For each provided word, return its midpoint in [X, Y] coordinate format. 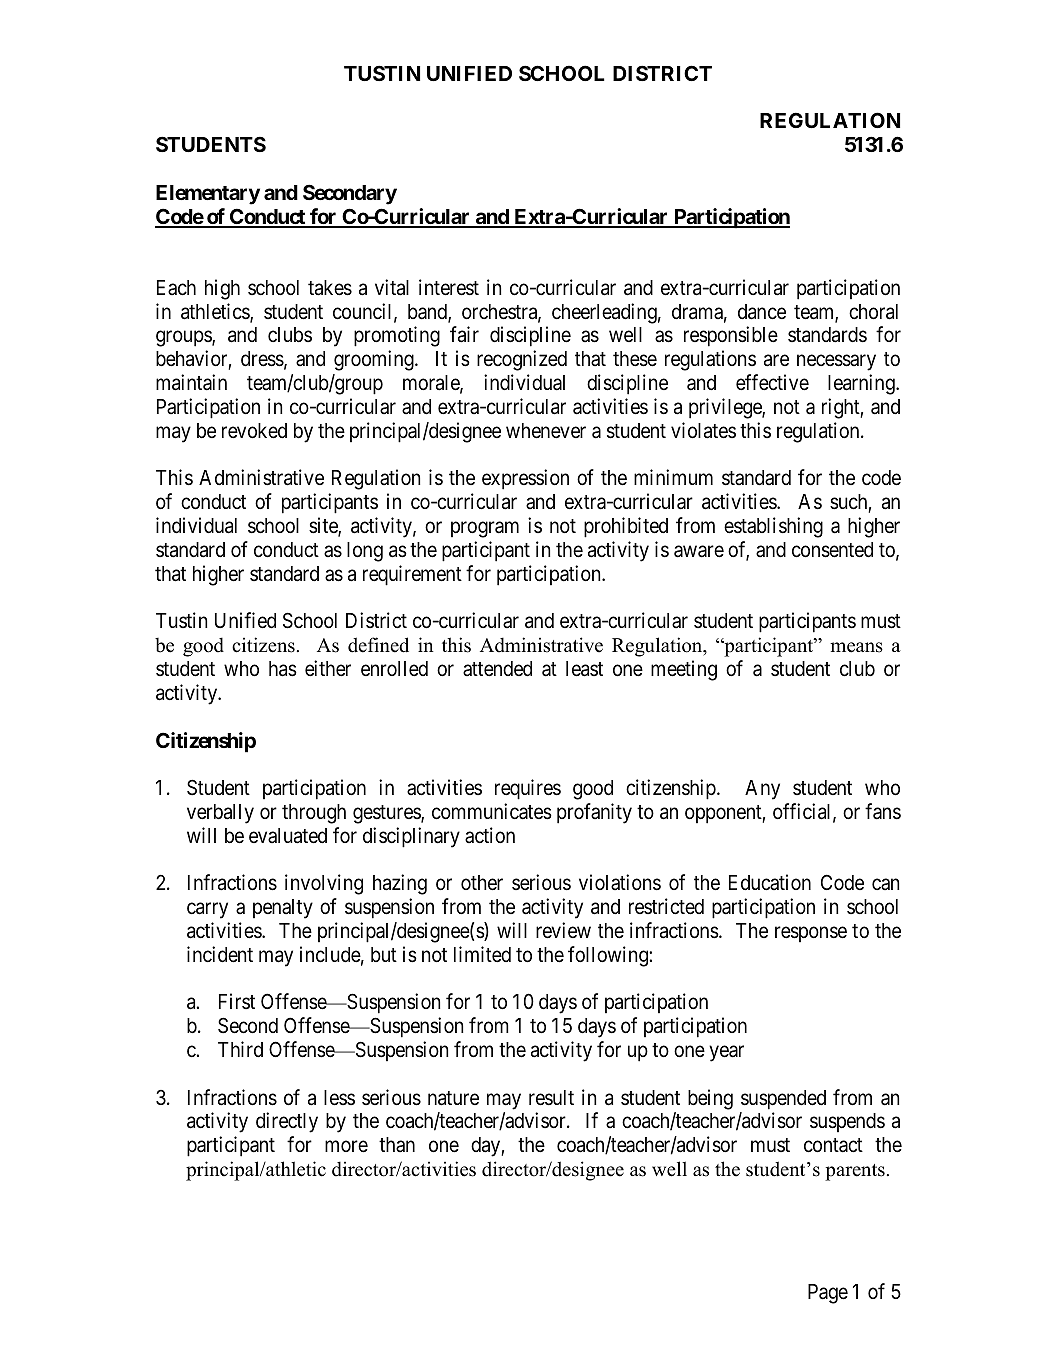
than [397, 1144]
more [346, 1147]
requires [528, 789]
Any [762, 790]
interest [449, 287]
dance [762, 312]
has [283, 669]
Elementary [208, 195]
